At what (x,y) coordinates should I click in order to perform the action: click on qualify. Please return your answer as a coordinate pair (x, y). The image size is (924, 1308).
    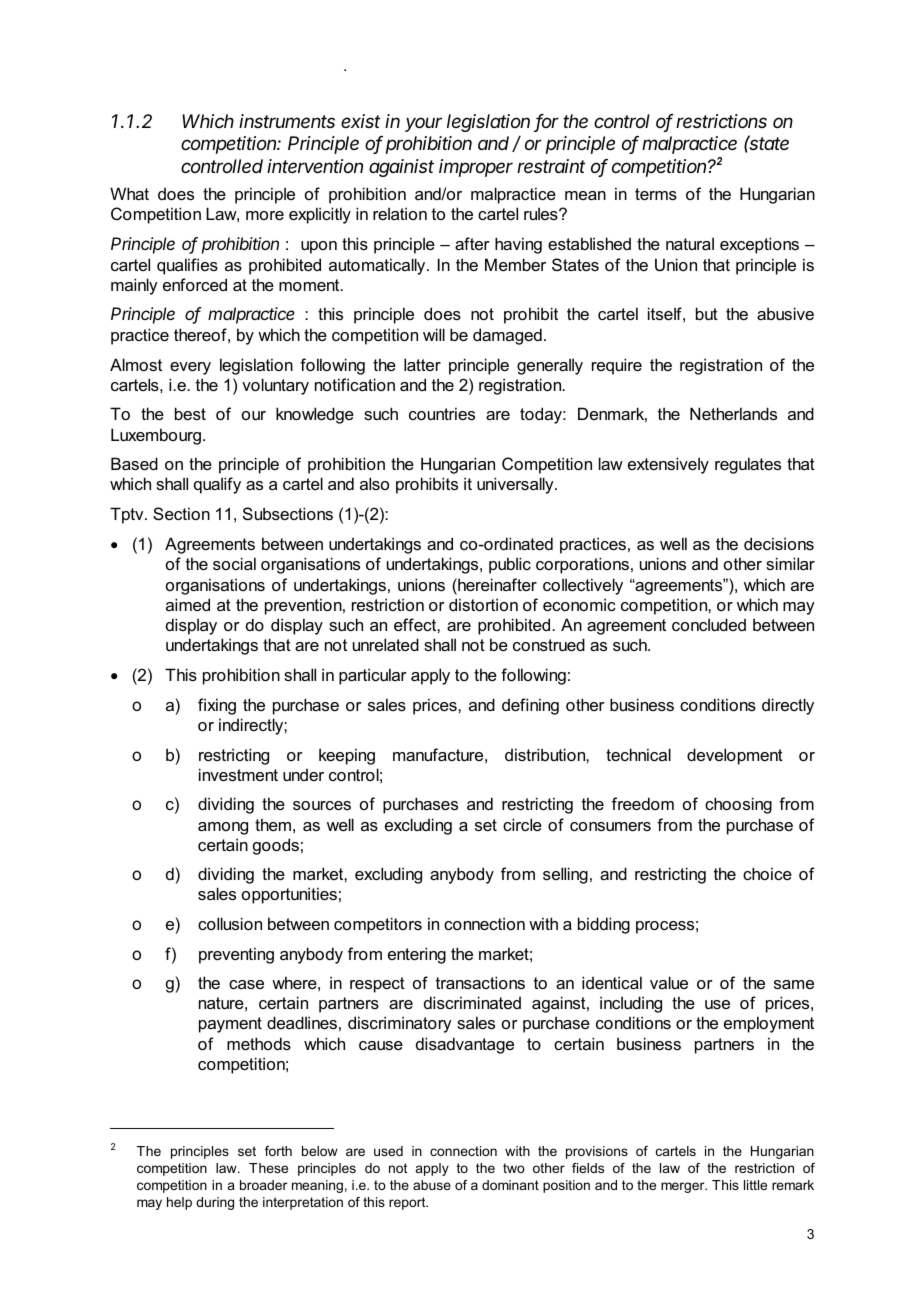
    Looking at the image, I should click on (217, 485).
